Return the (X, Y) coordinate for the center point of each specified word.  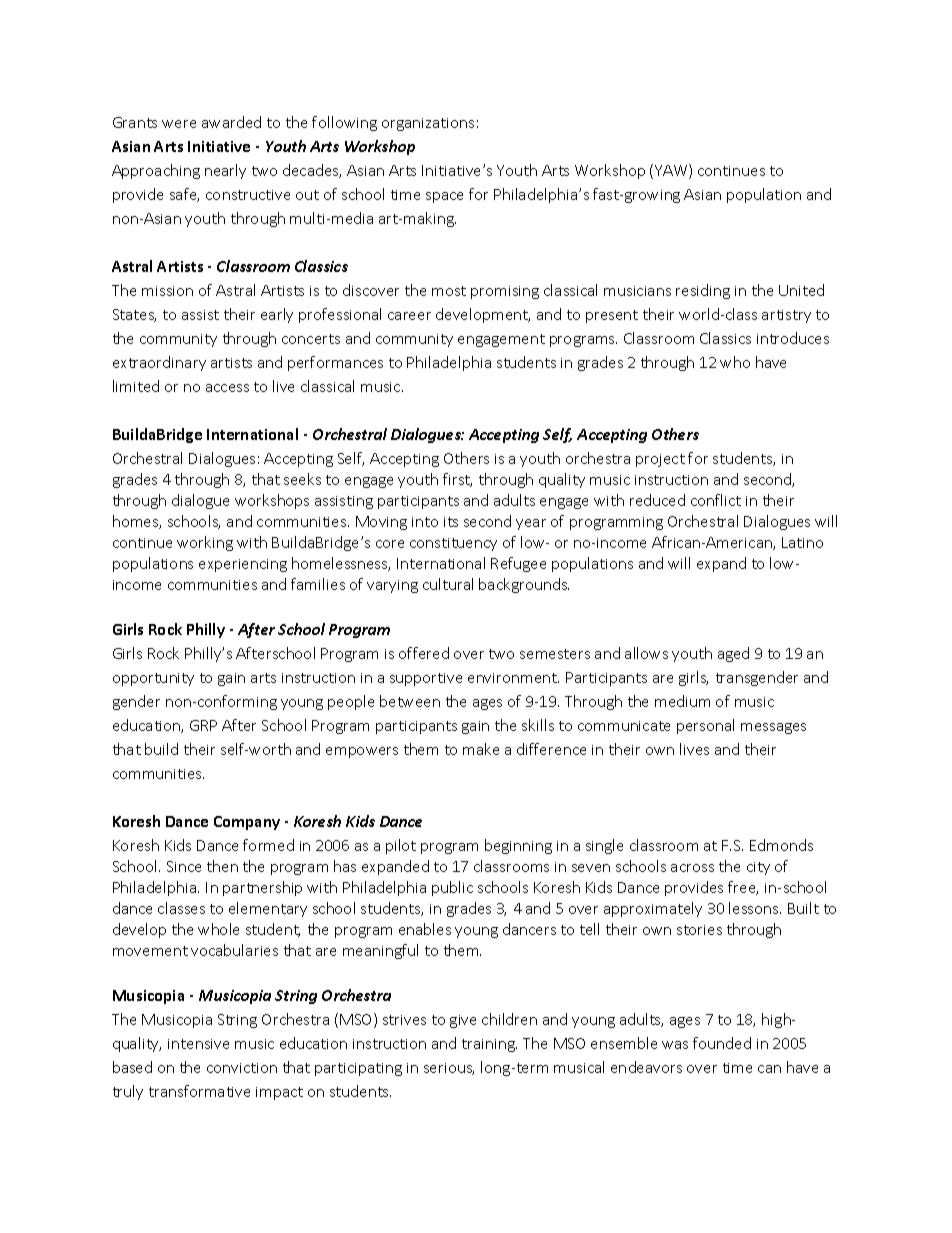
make (481, 749)
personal (705, 726)
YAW (672, 171)
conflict (716, 500)
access (227, 388)
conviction (242, 1068)
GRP (203, 725)
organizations (428, 124)
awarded (231, 122)
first (457, 480)
